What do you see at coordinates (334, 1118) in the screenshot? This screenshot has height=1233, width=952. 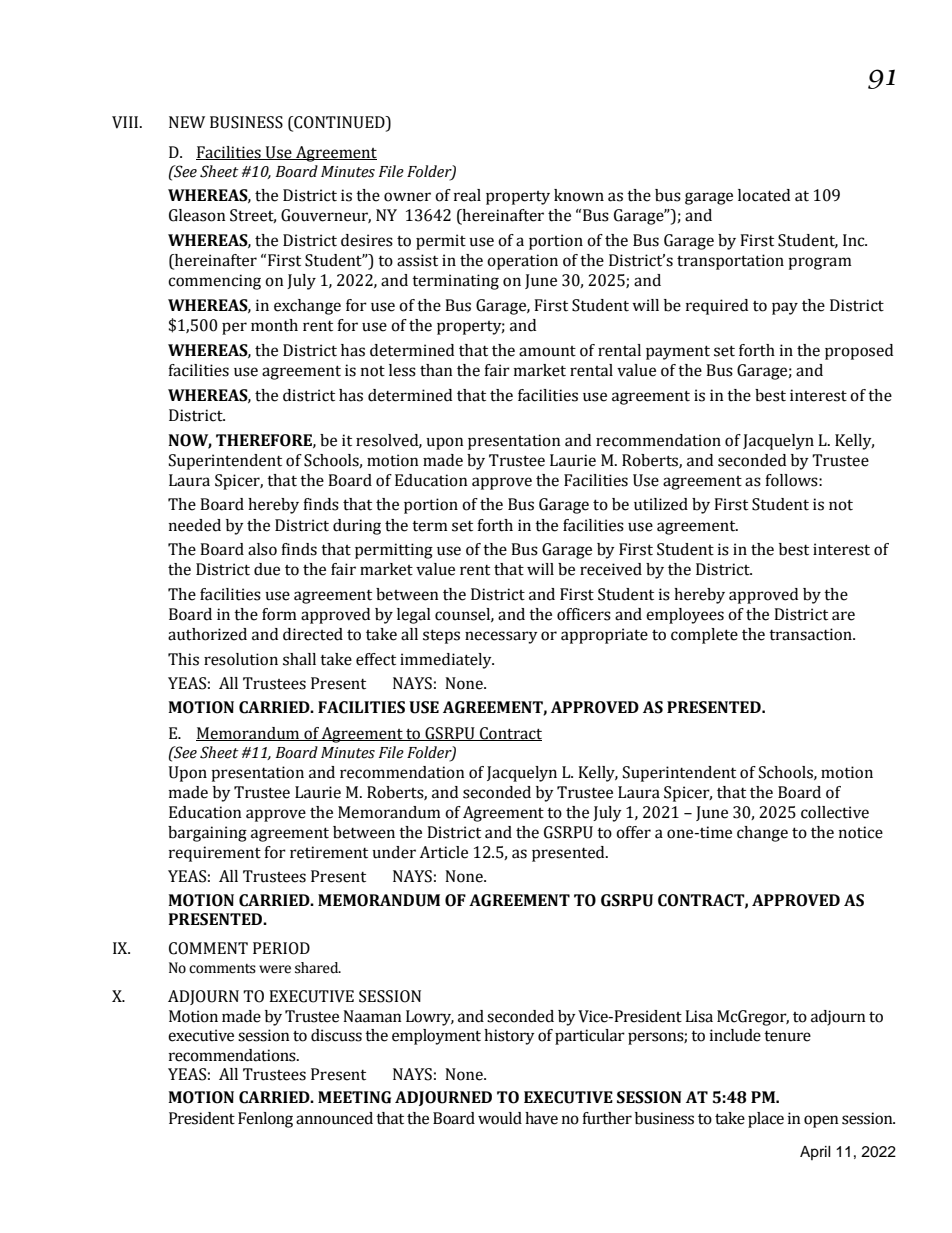 I see `announced` at bounding box center [334, 1118].
